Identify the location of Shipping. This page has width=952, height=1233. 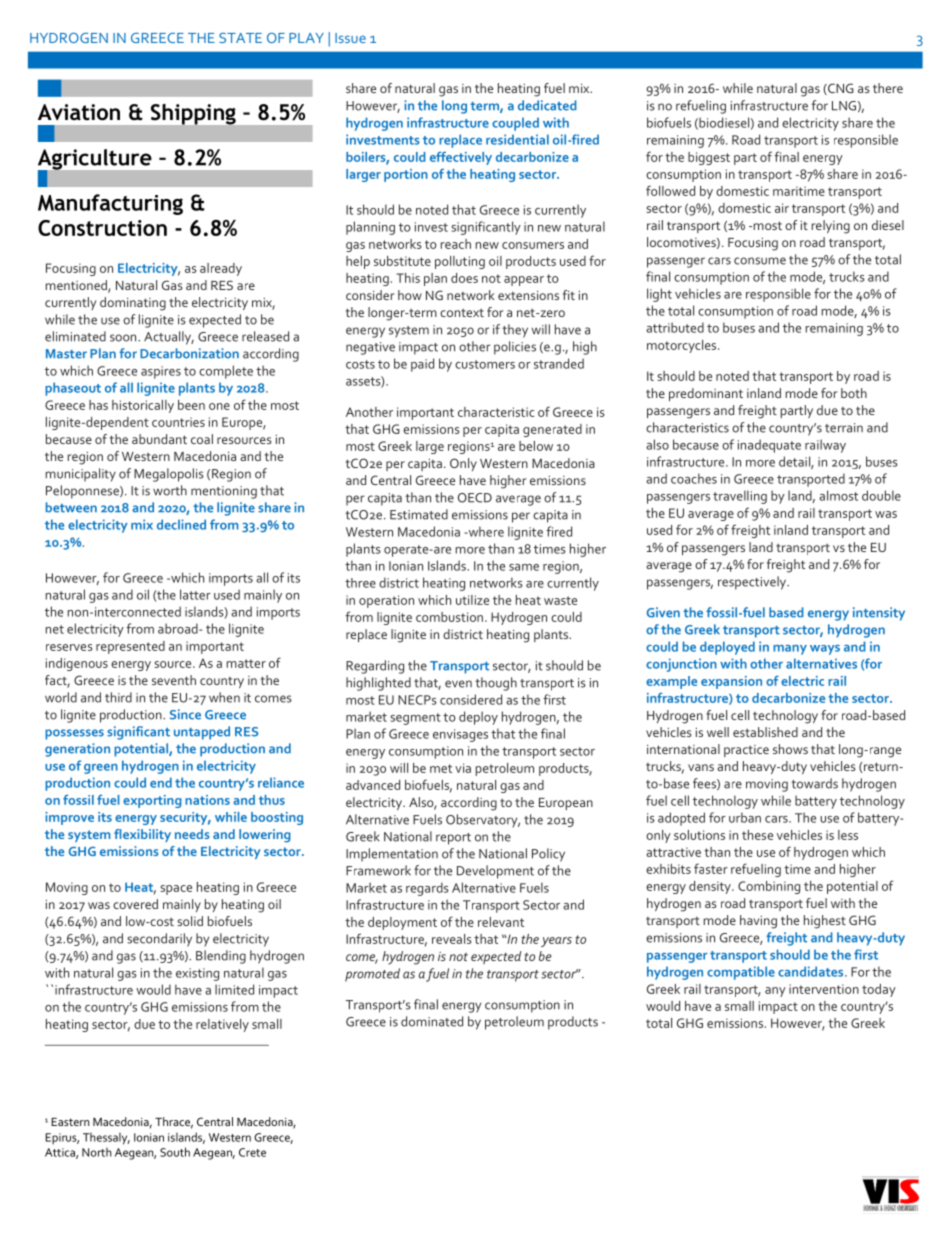
(193, 114).
